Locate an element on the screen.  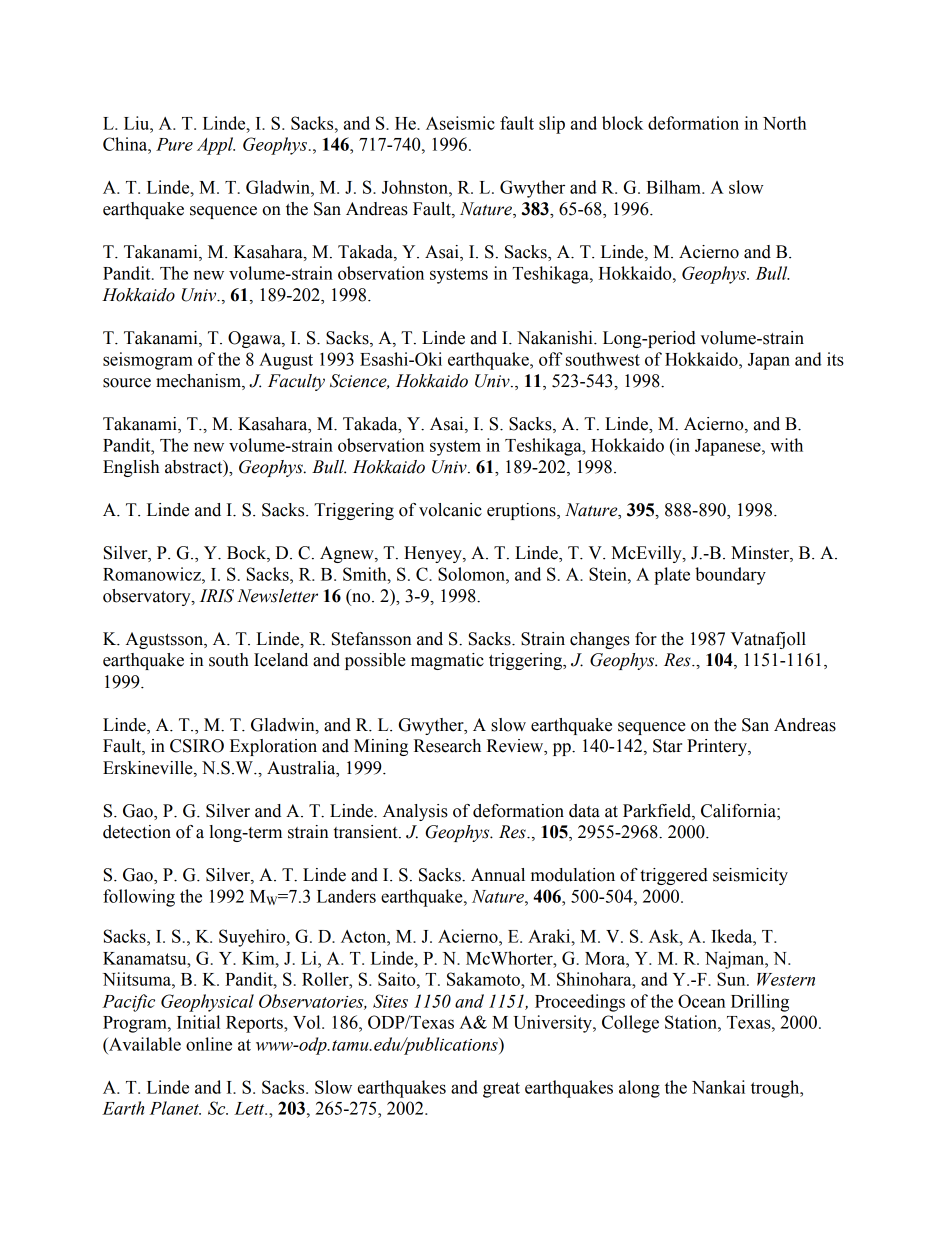
Johnston is located at coordinates (416, 187).
